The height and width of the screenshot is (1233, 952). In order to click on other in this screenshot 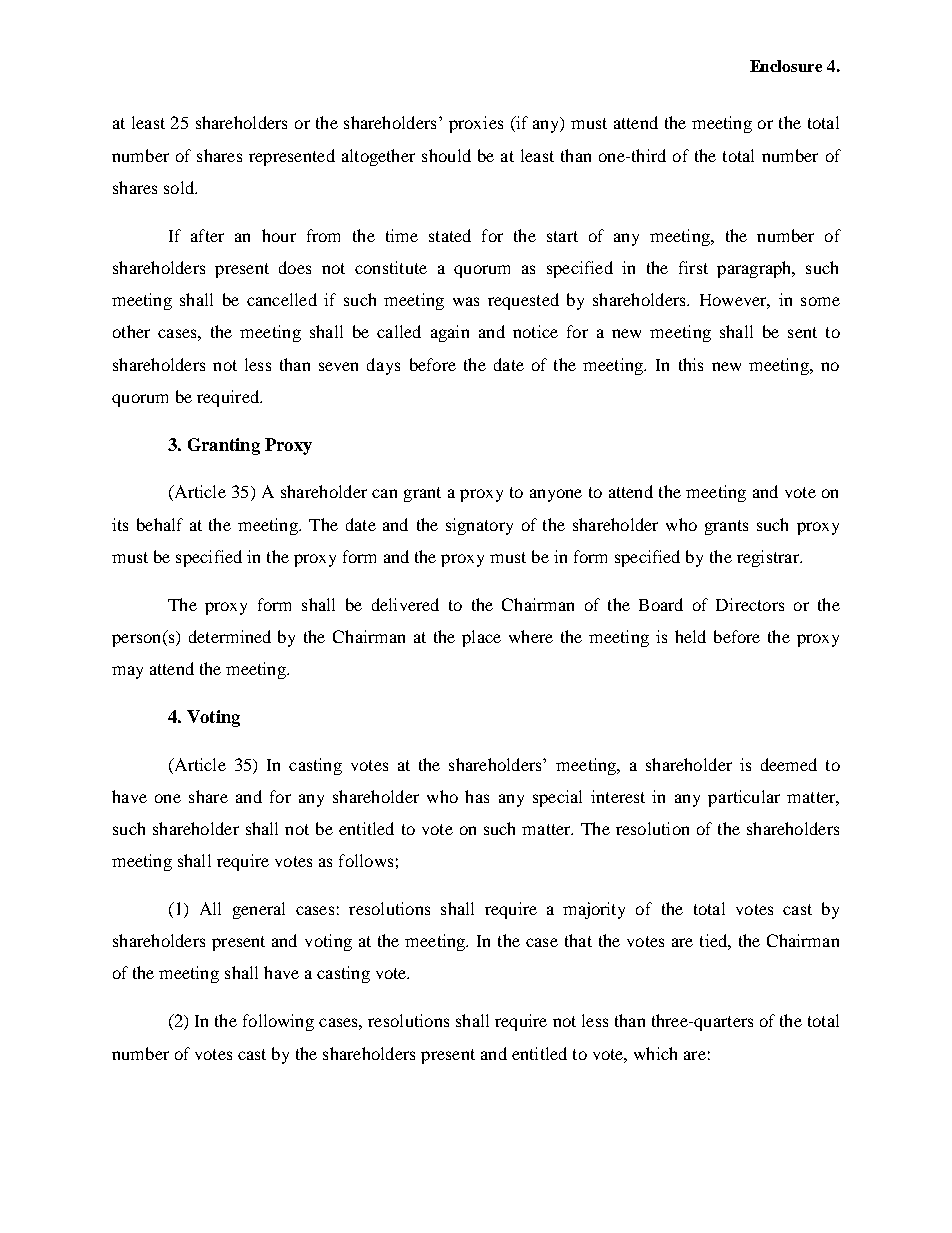, I will do `click(131, 331)`.
